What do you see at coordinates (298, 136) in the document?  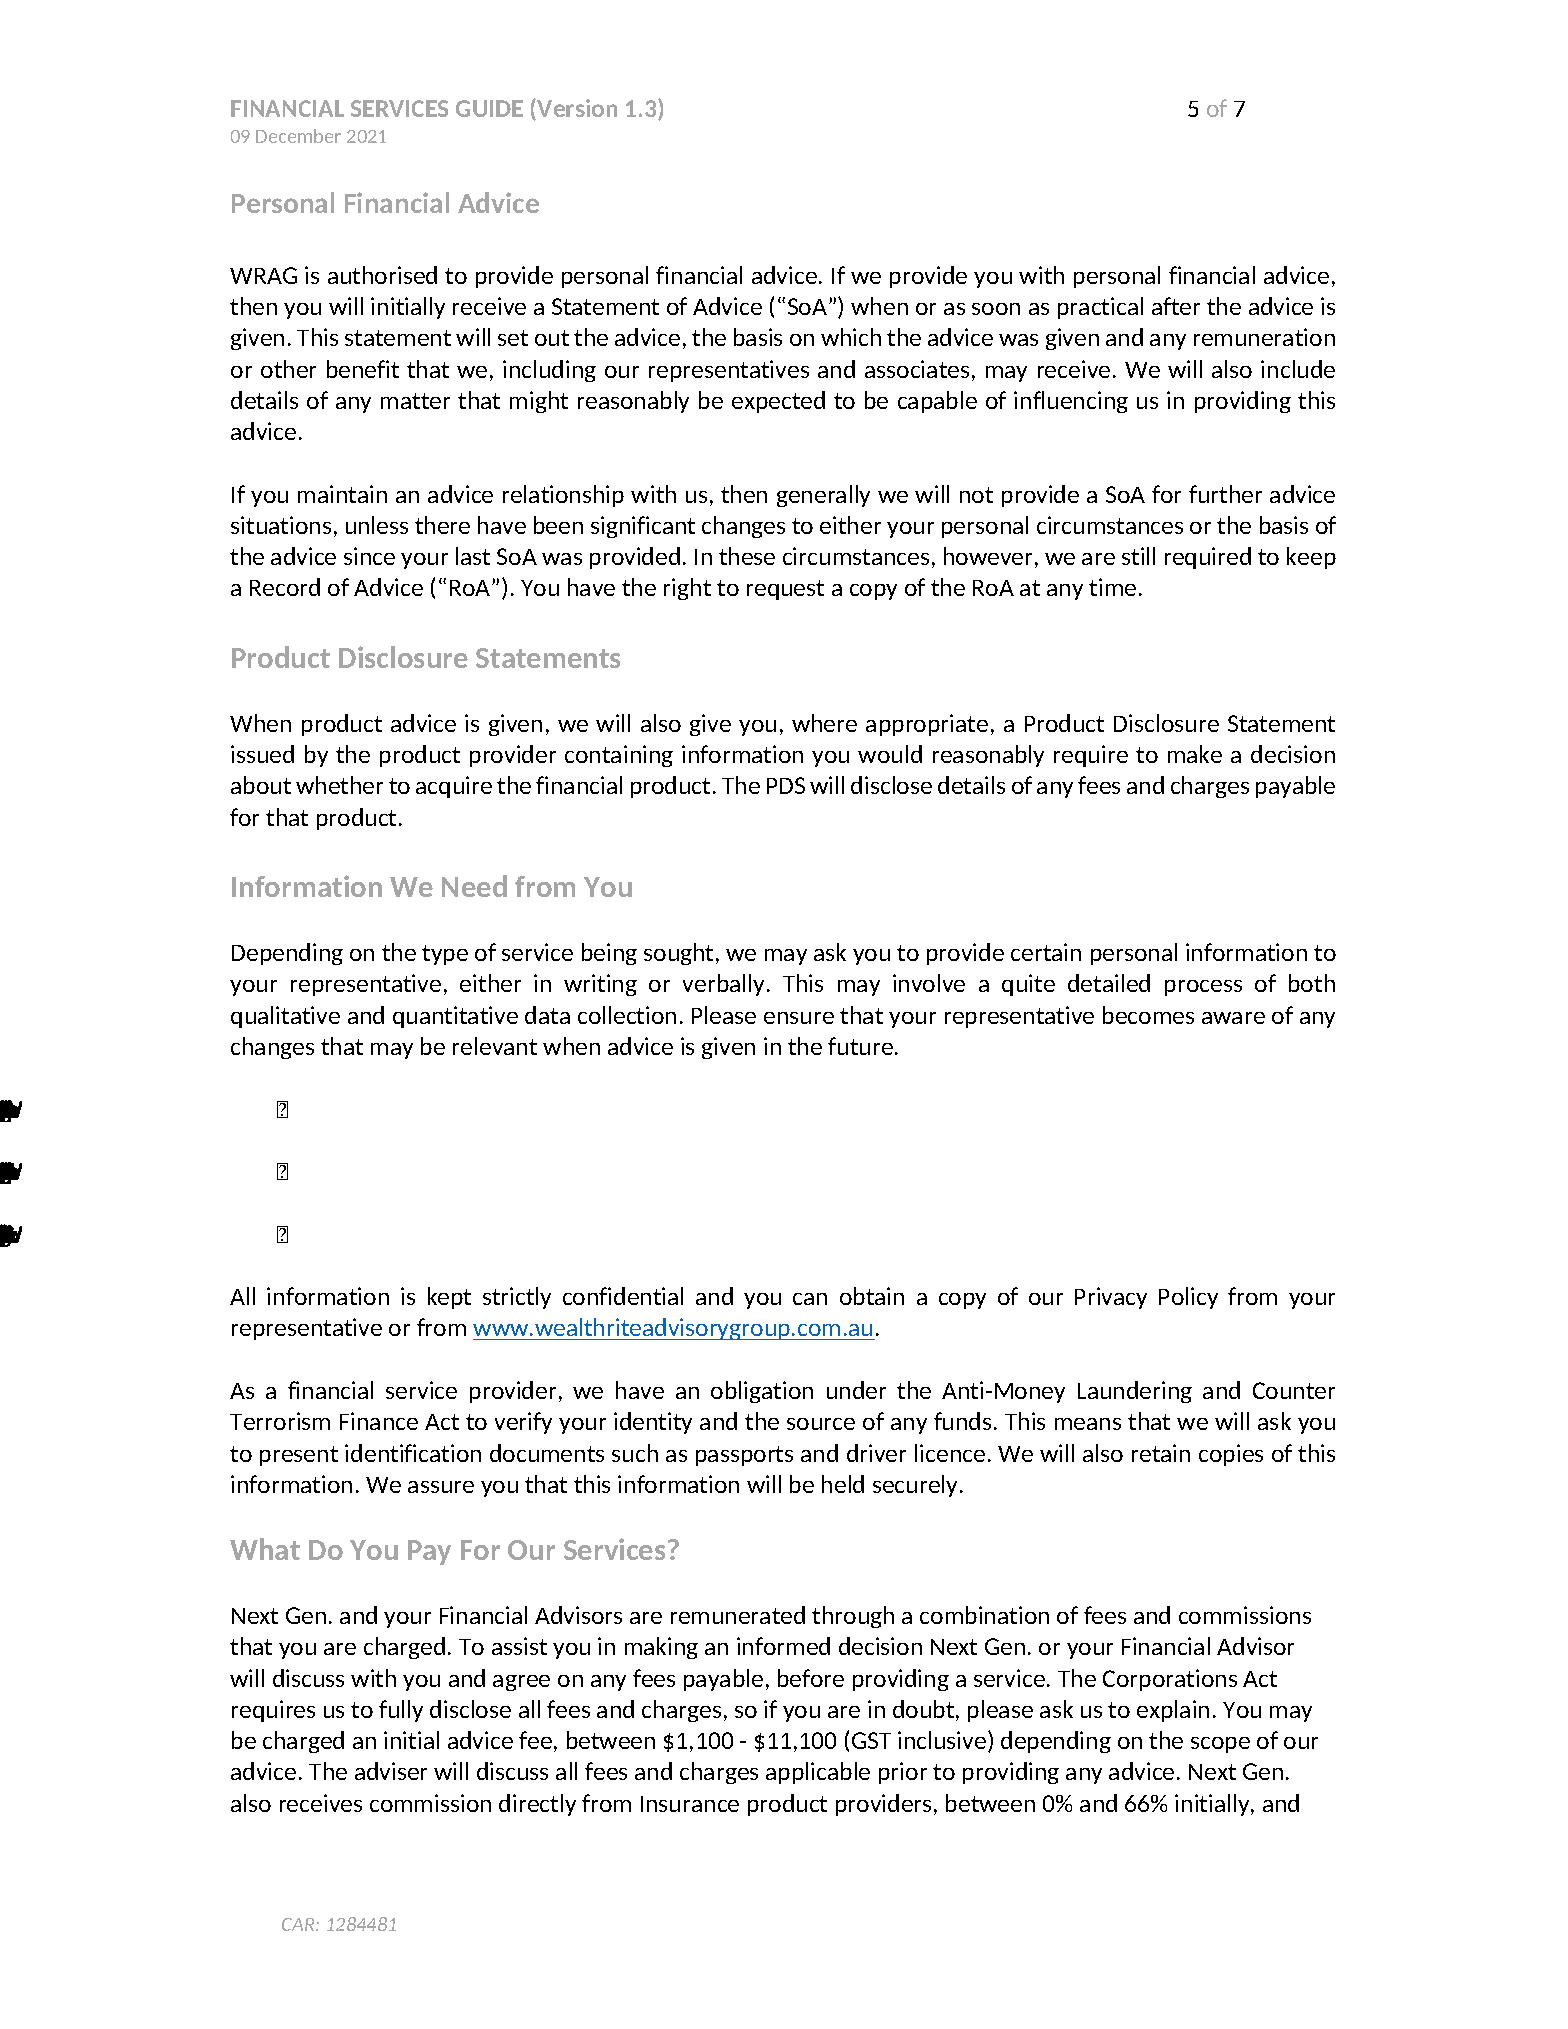 I see `December` at bounding box center [298, 136].
